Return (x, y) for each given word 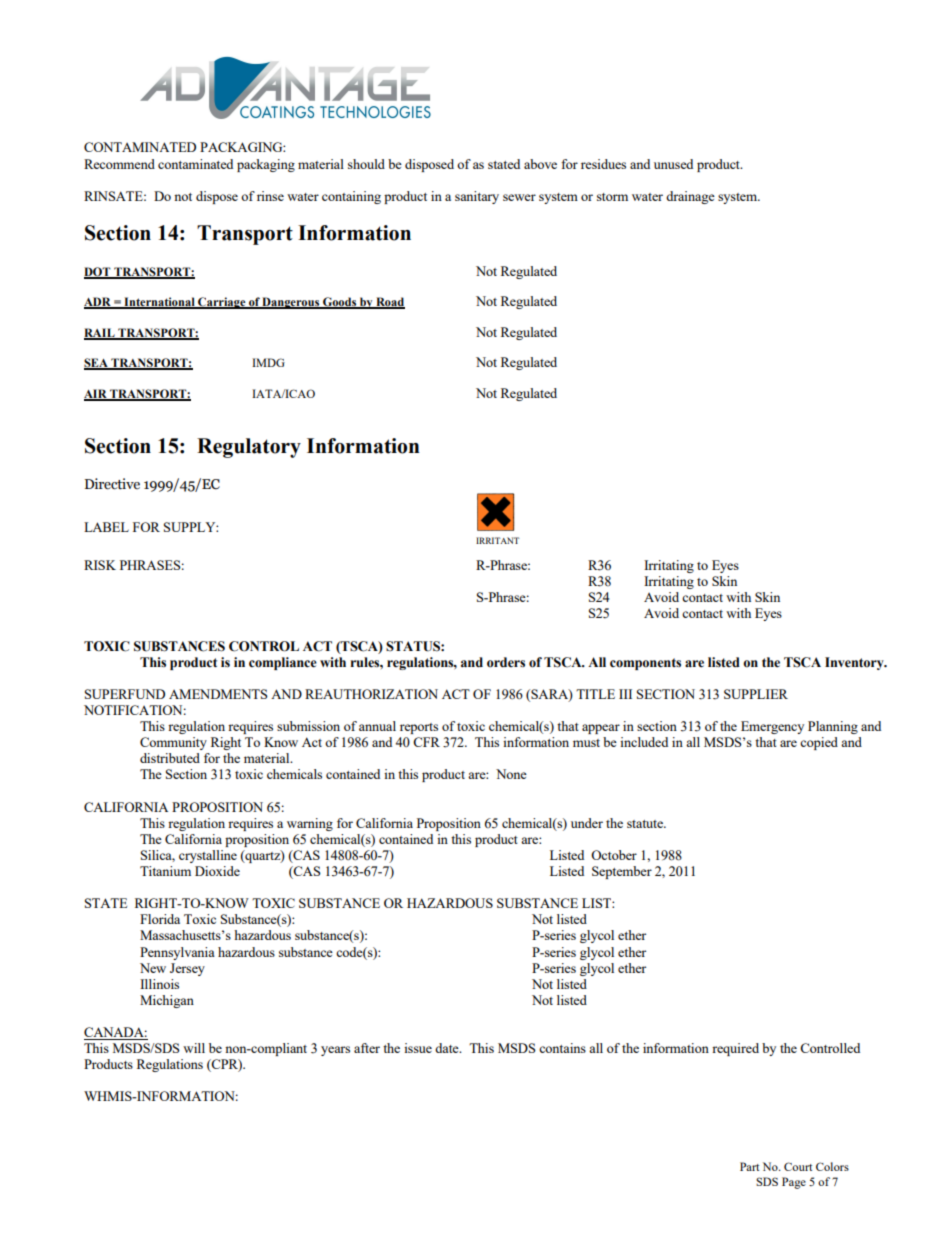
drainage (690, 197)
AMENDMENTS (218, 694)
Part (749, 1166)
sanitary (477, 197)
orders (506, 662)
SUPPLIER (756, 694)
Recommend (119, 164)
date (448, 1048)
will (194, 1048)
